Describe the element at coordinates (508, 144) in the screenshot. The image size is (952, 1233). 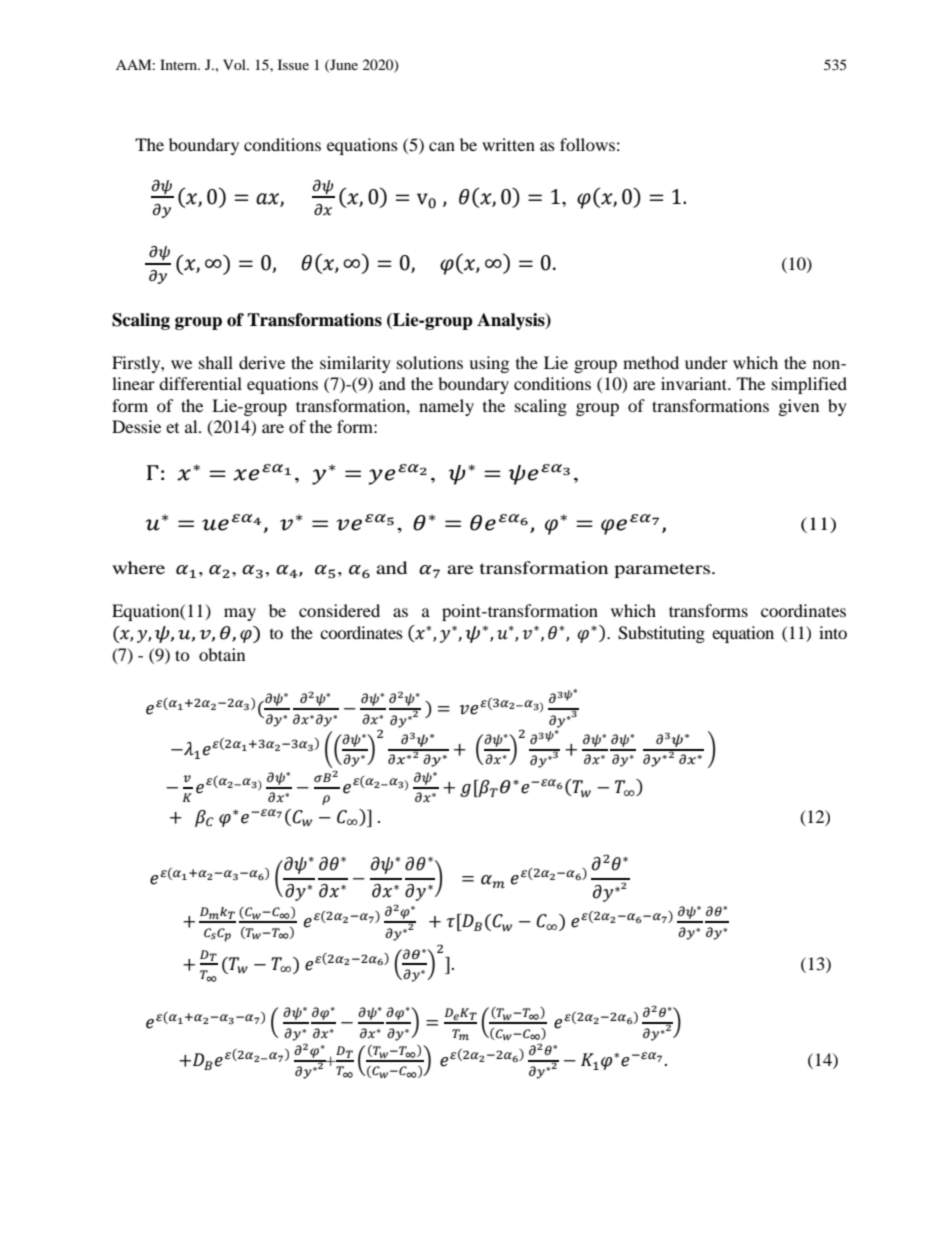
I see `written` at that location.
